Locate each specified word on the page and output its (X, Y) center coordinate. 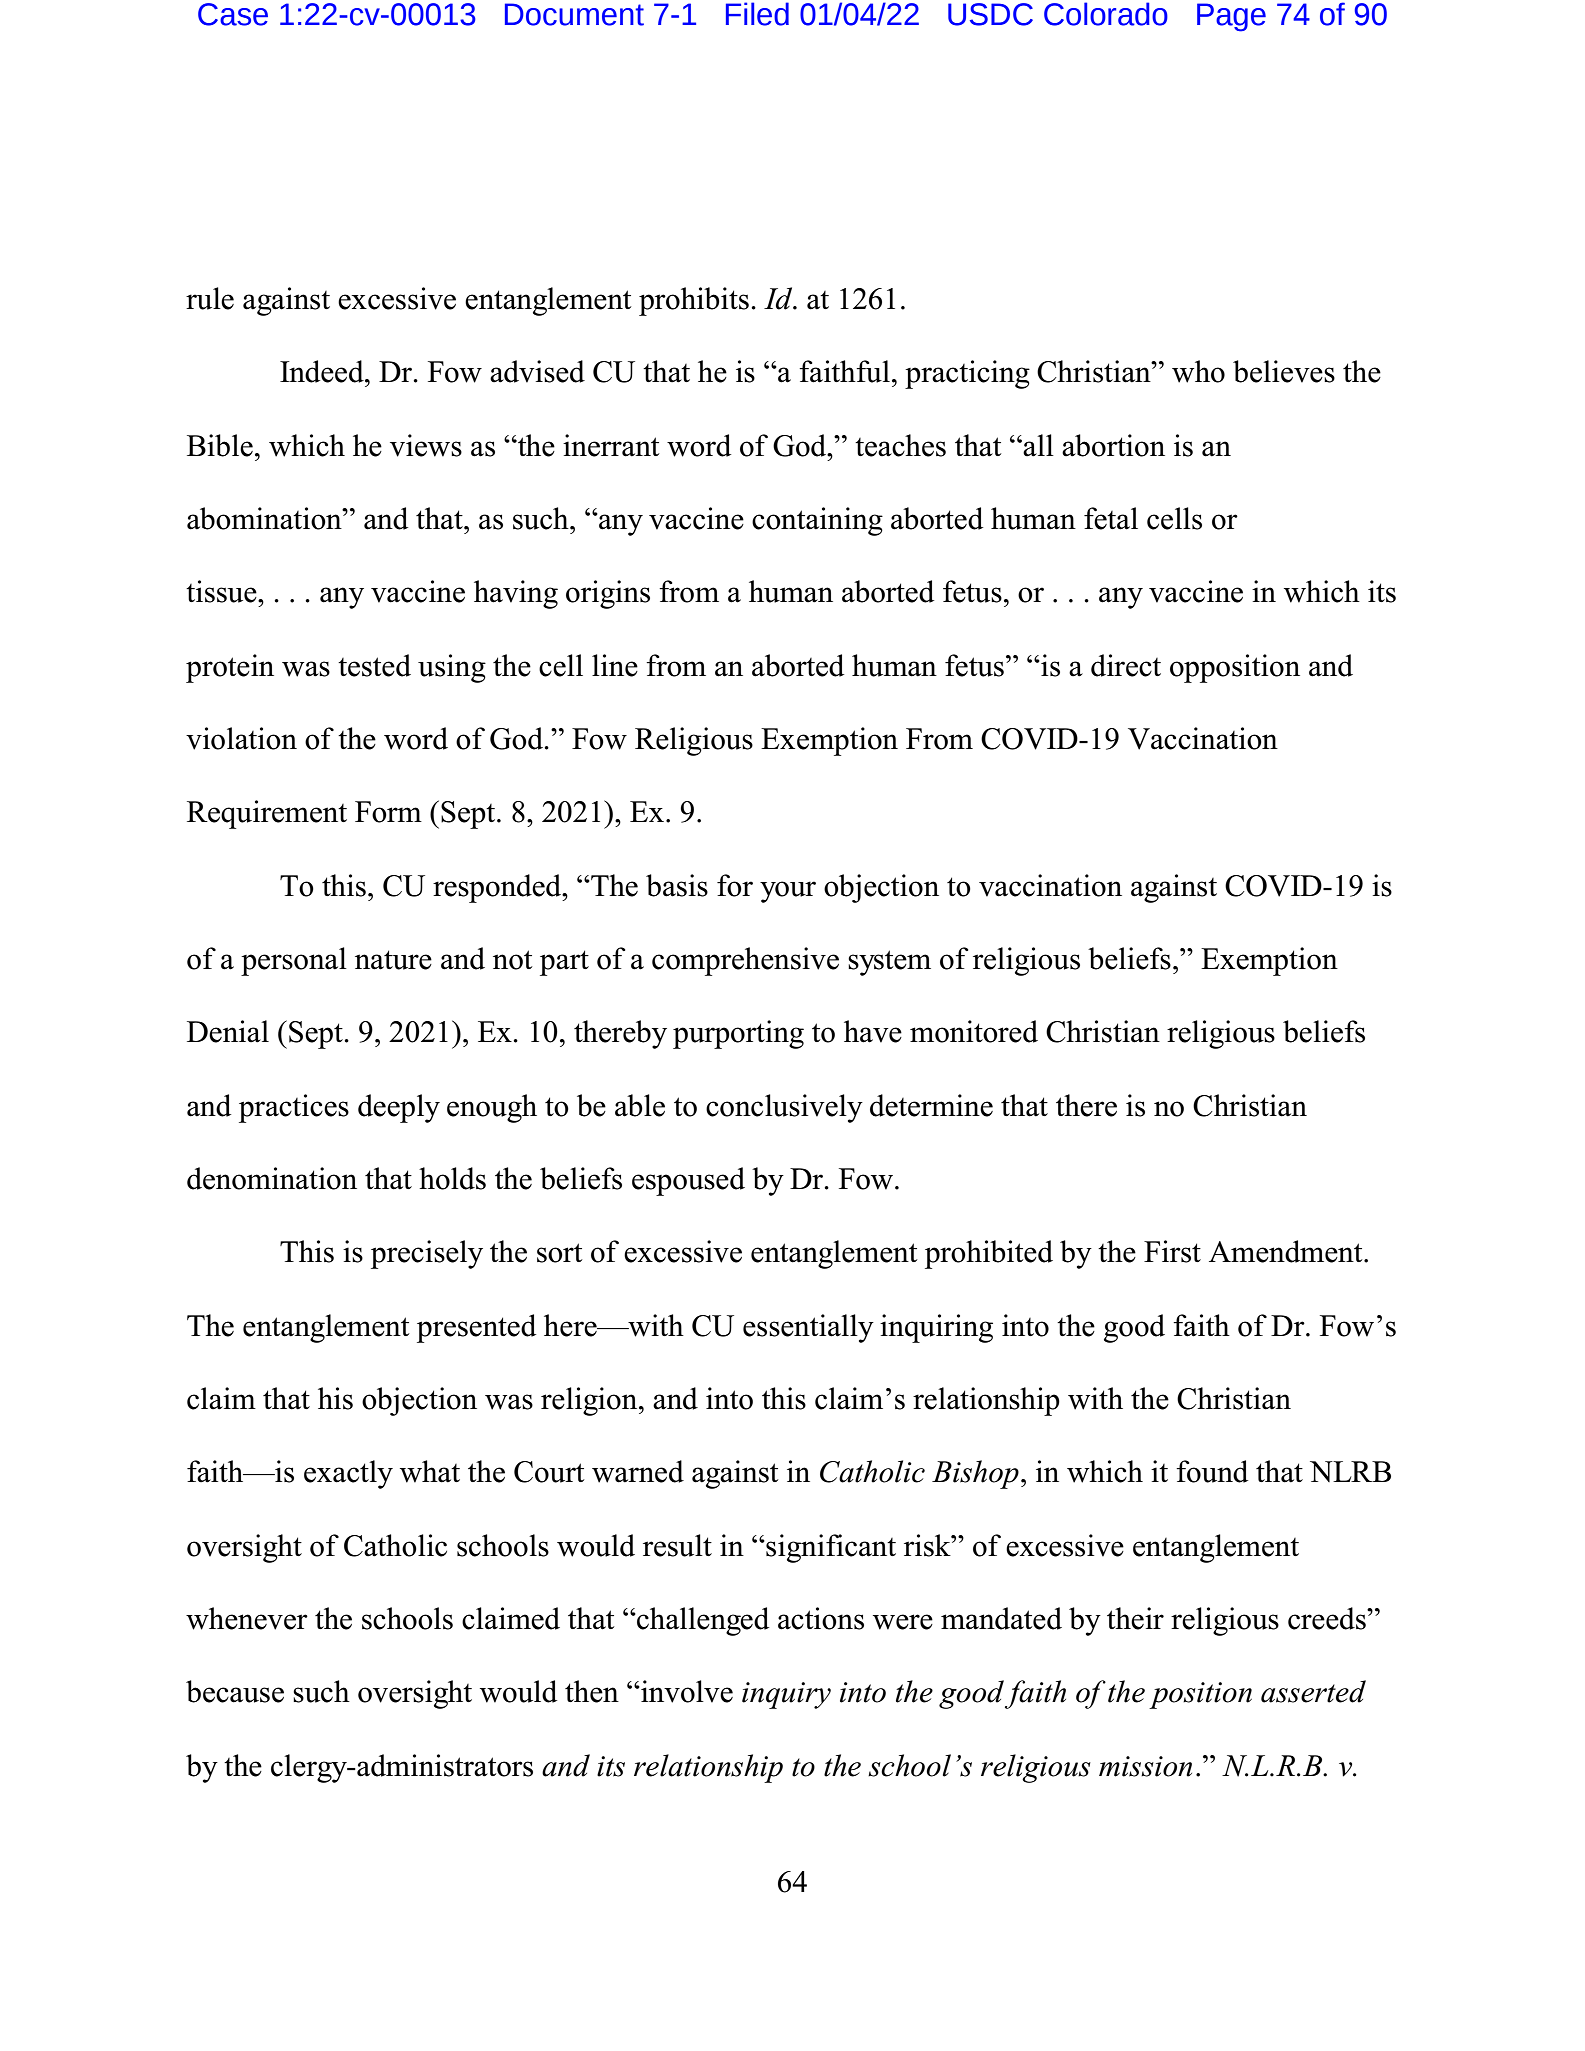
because (235, 1691)
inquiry (786, 1695)
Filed (757, 14)
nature (393, 960)
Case (233, 14)
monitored (974, 1031)
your (788, 892)
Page (1231, 17)
